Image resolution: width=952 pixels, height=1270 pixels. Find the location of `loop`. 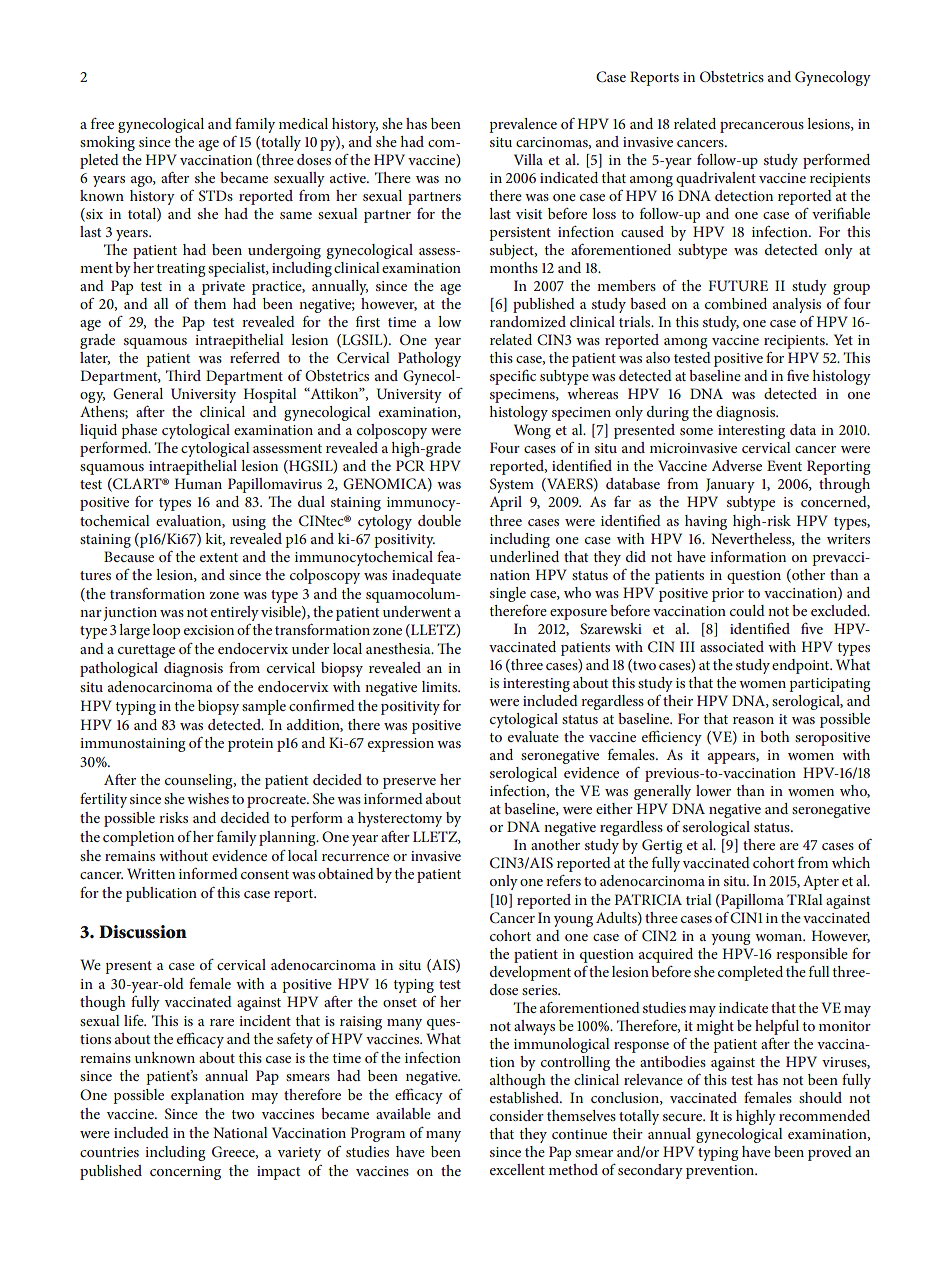

loop is located at coordinates (166, 631).
